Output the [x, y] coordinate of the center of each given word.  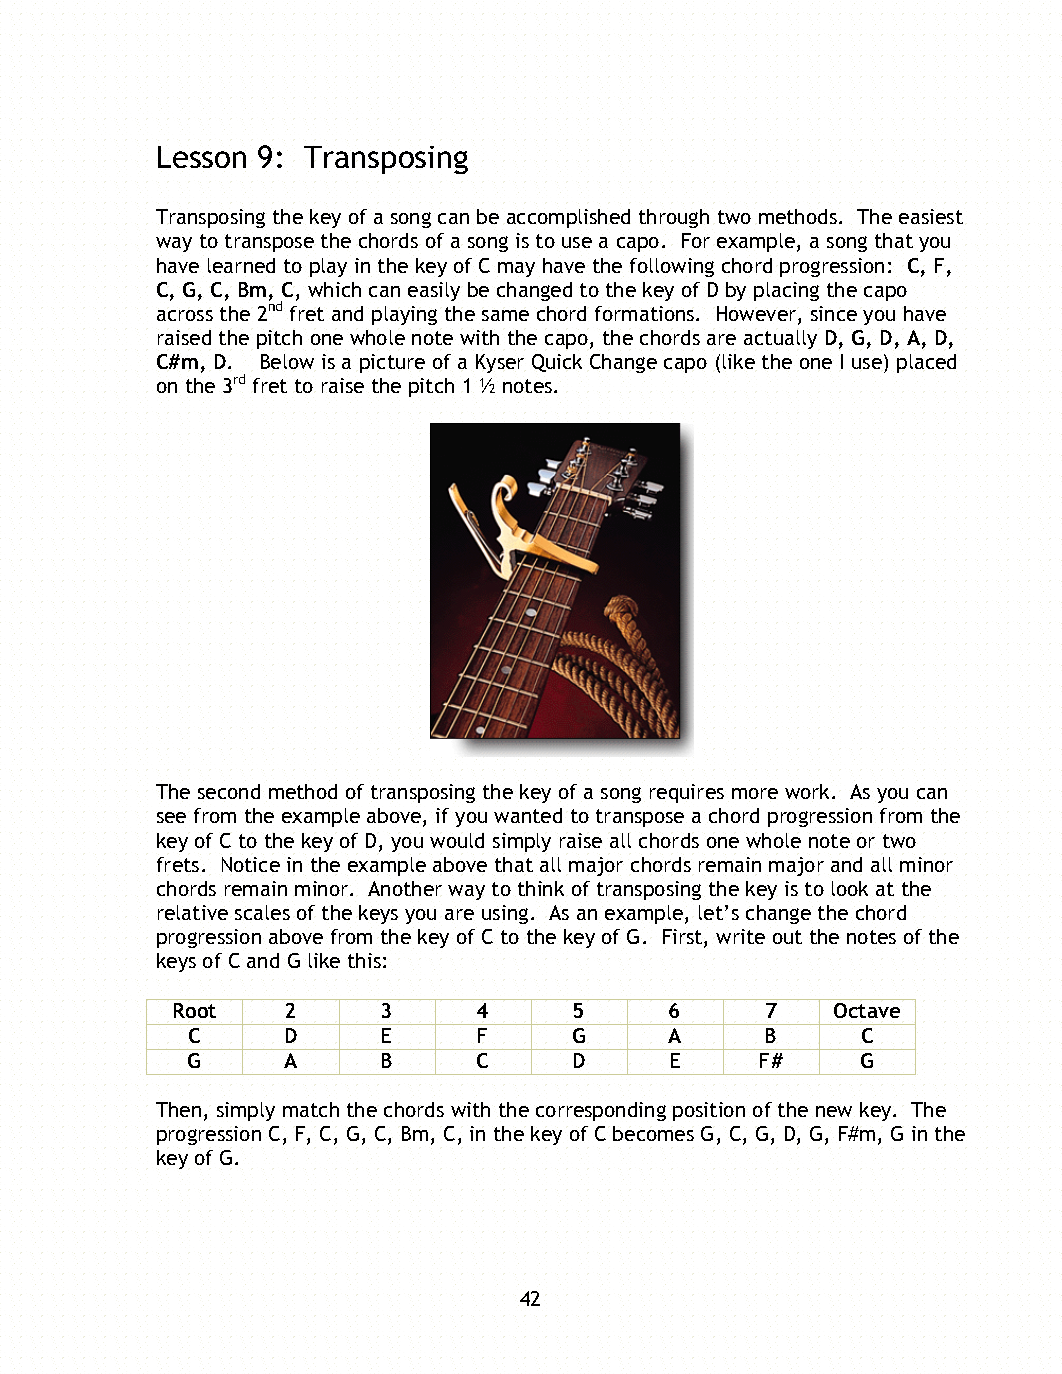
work [809, 791]
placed [926, 363]
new [834, 1111]
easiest [931, 216]
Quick [557, 363]
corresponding [601, 1111]
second [229, 791]
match [311, 1109]
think [541, 888]
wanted [528, 815]
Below [287, 361]
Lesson [202, 157]
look [850, 888]
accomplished [568, 218]
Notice [251, 864]
